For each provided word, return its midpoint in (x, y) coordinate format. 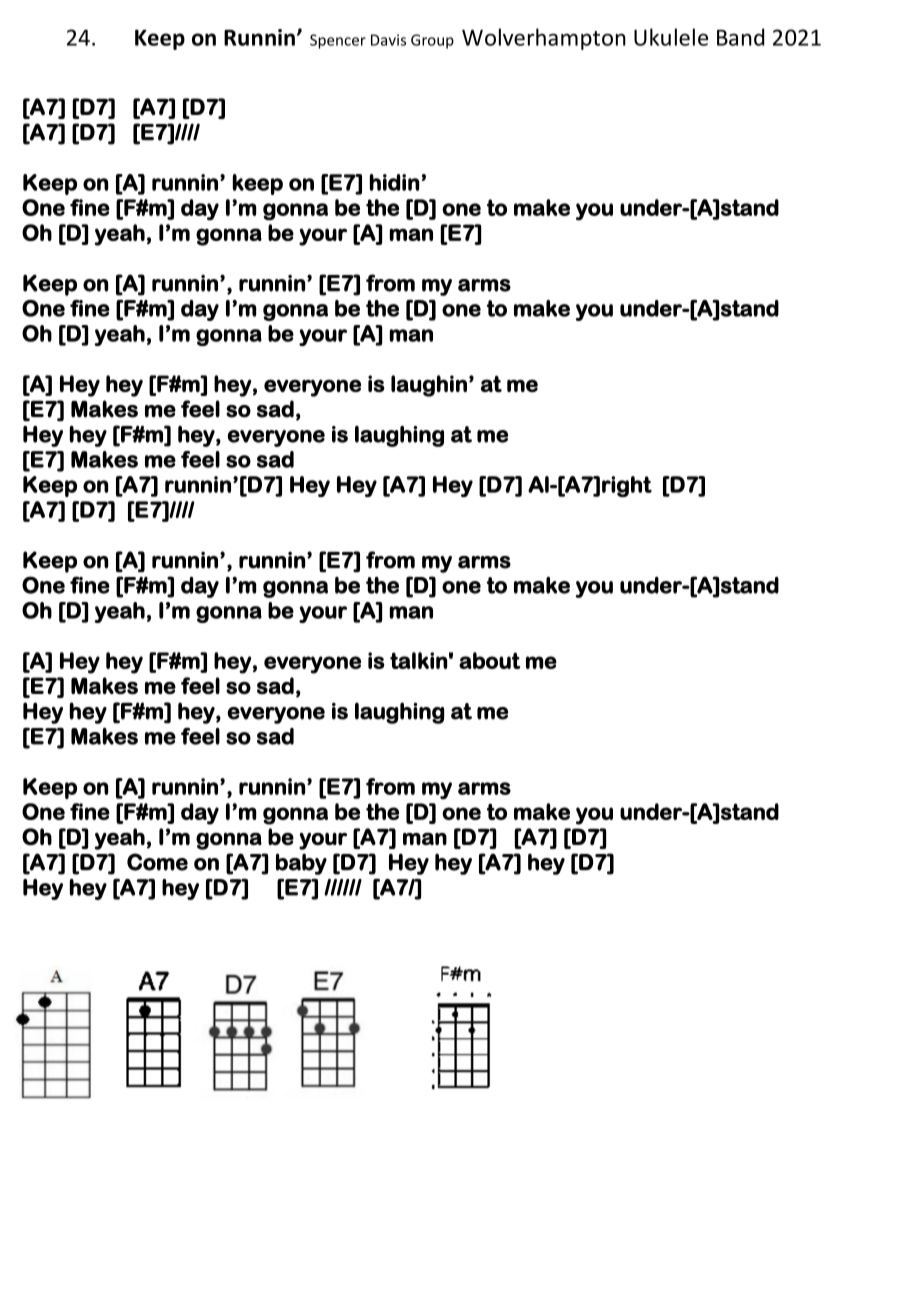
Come (157, 862)
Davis (388, 40)
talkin (418, 660)
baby (301, 864)
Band (740, 37)
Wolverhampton (544, 39)
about (490, 660)
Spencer (338, 41)
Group (432, 41)
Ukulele (671, 37)
